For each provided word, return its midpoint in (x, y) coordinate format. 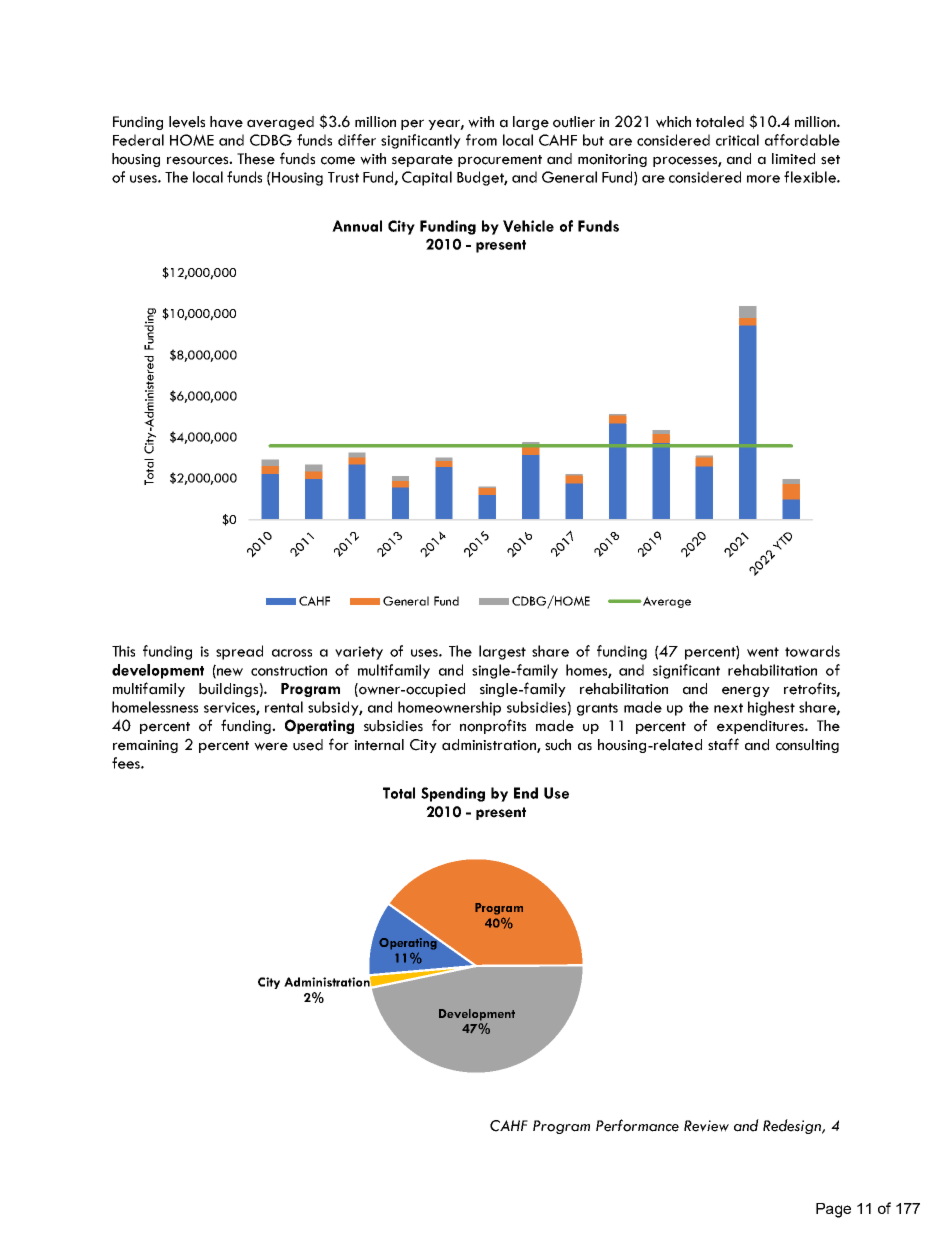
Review (706, 1126)
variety (359, 653)
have (226, 122)
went (763, 652)
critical (737, 140)
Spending (453, 794)
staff (723, 744)
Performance (637, 1125)
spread (239, 652)
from (481, 140)
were (271, 746)
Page (833, 1210)
